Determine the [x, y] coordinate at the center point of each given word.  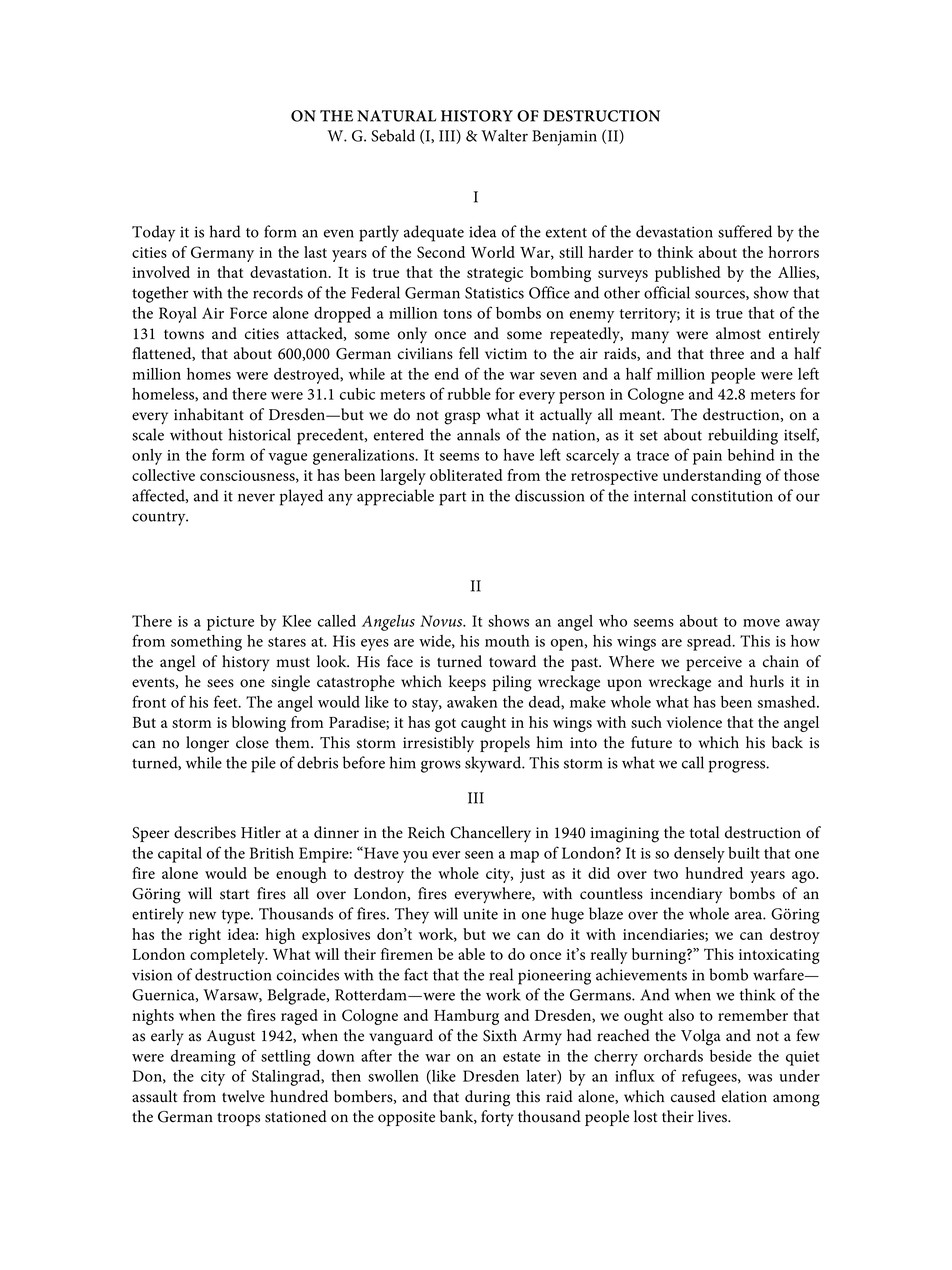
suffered [745, 231]
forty [497, 1118]
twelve [243, 1096]
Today [153, 233]
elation [744, 1096]
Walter [504, 135]
